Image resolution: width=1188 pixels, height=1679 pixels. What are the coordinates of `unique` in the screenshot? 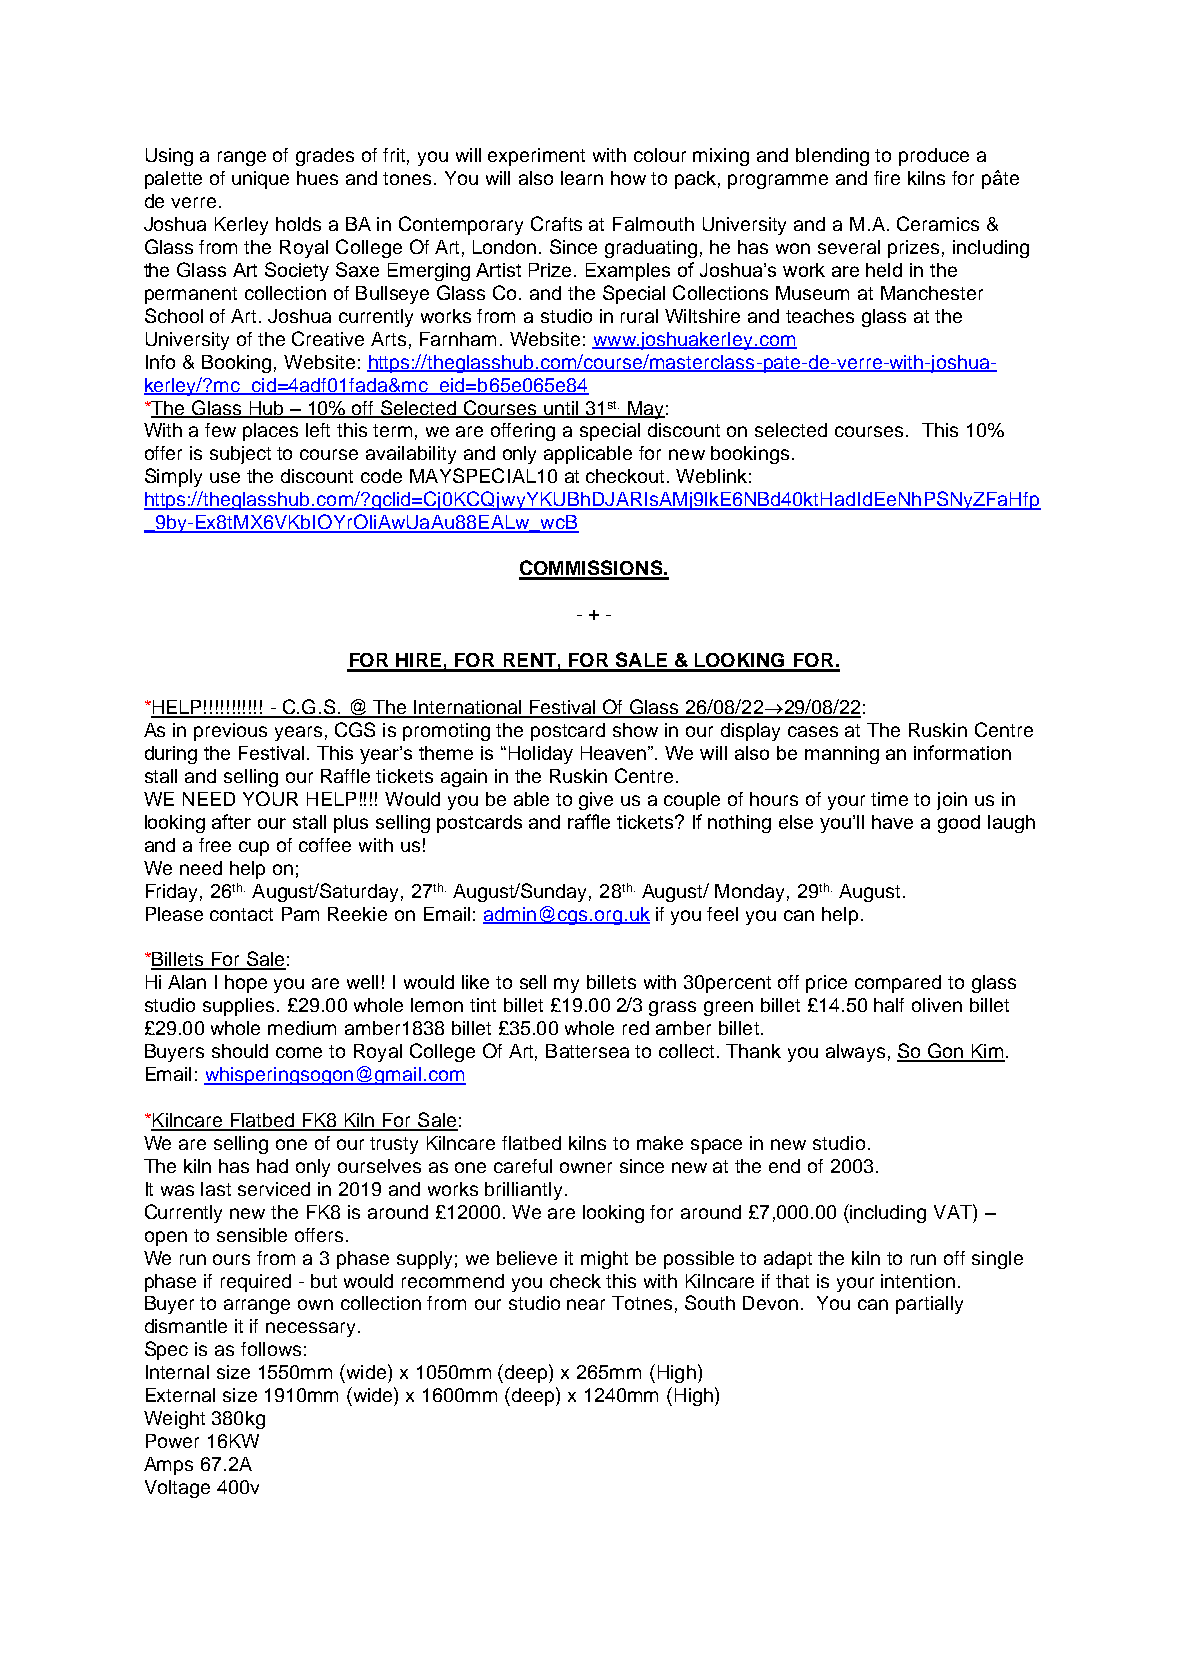 It's located at (260, 180).
